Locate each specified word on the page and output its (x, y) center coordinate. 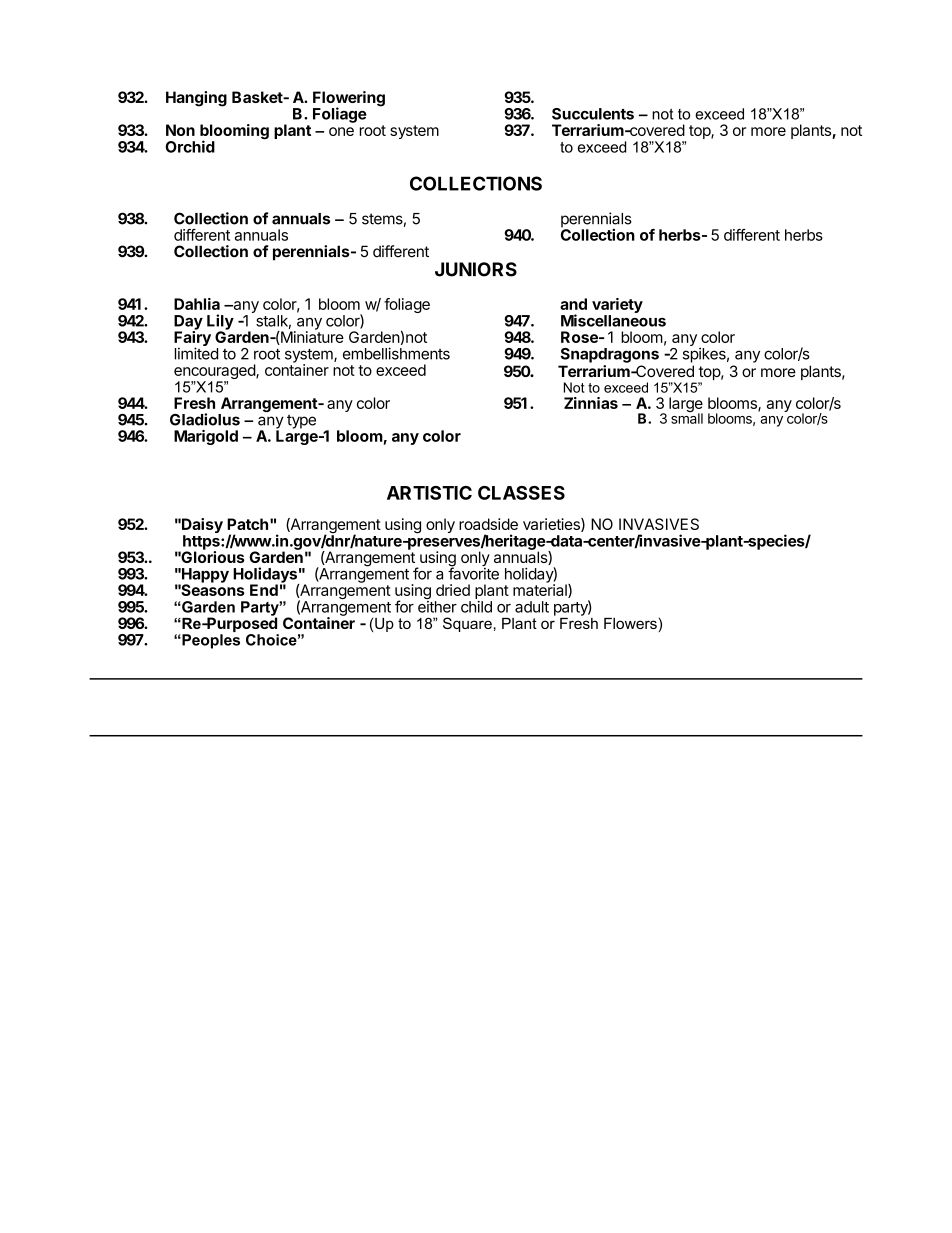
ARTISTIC (429, 493)
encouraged (215, 373)
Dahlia (197, 304)
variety (617, 307)
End (264, 590)
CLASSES (521, 493)
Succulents (593, 114)
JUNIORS (476, 269)
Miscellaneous (613, 320)
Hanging (196, 99)
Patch (247, 524)
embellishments (396, 353)
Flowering (349, 100)
